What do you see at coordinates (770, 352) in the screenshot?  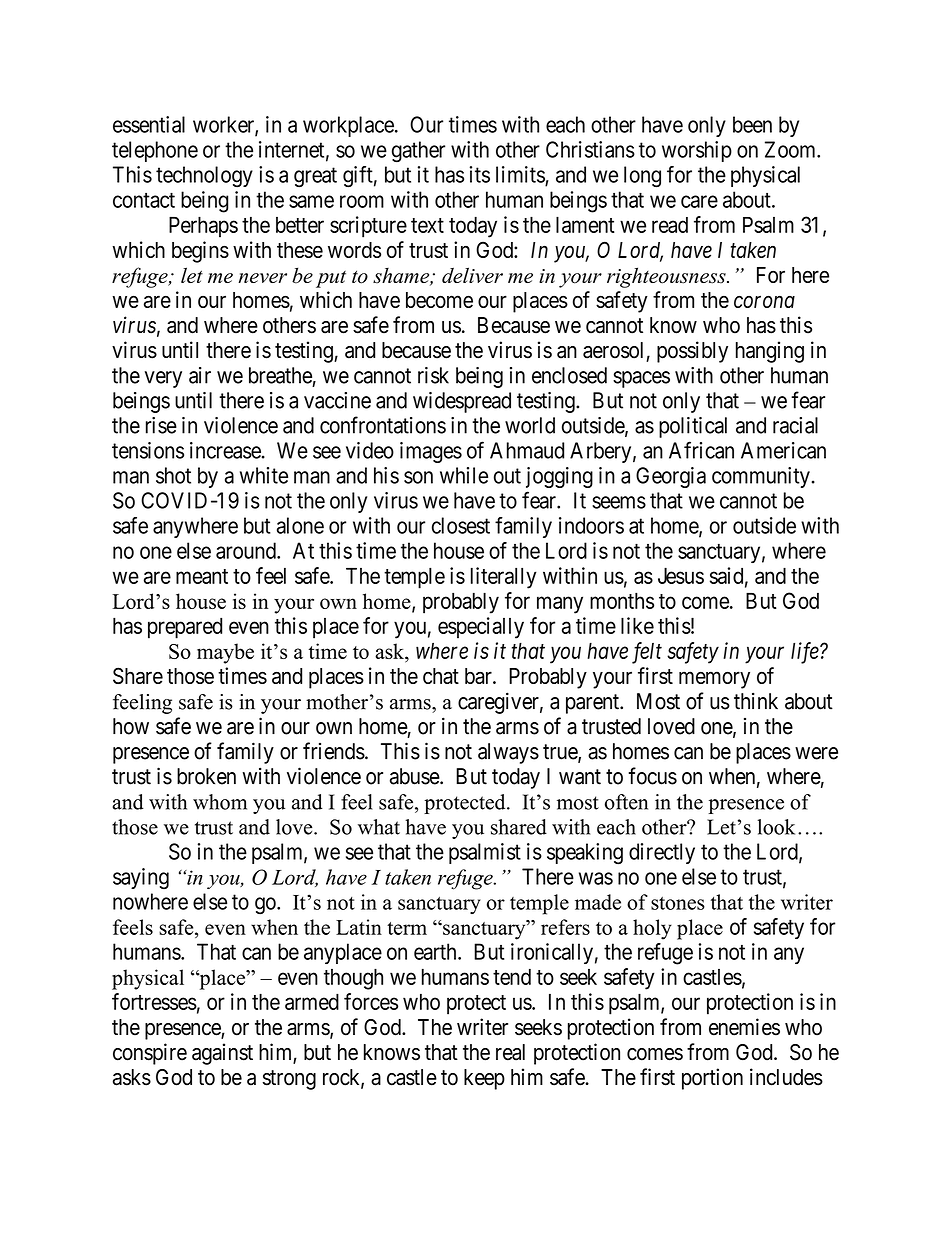 I see `hanging` at bounding box center [770, 352].
